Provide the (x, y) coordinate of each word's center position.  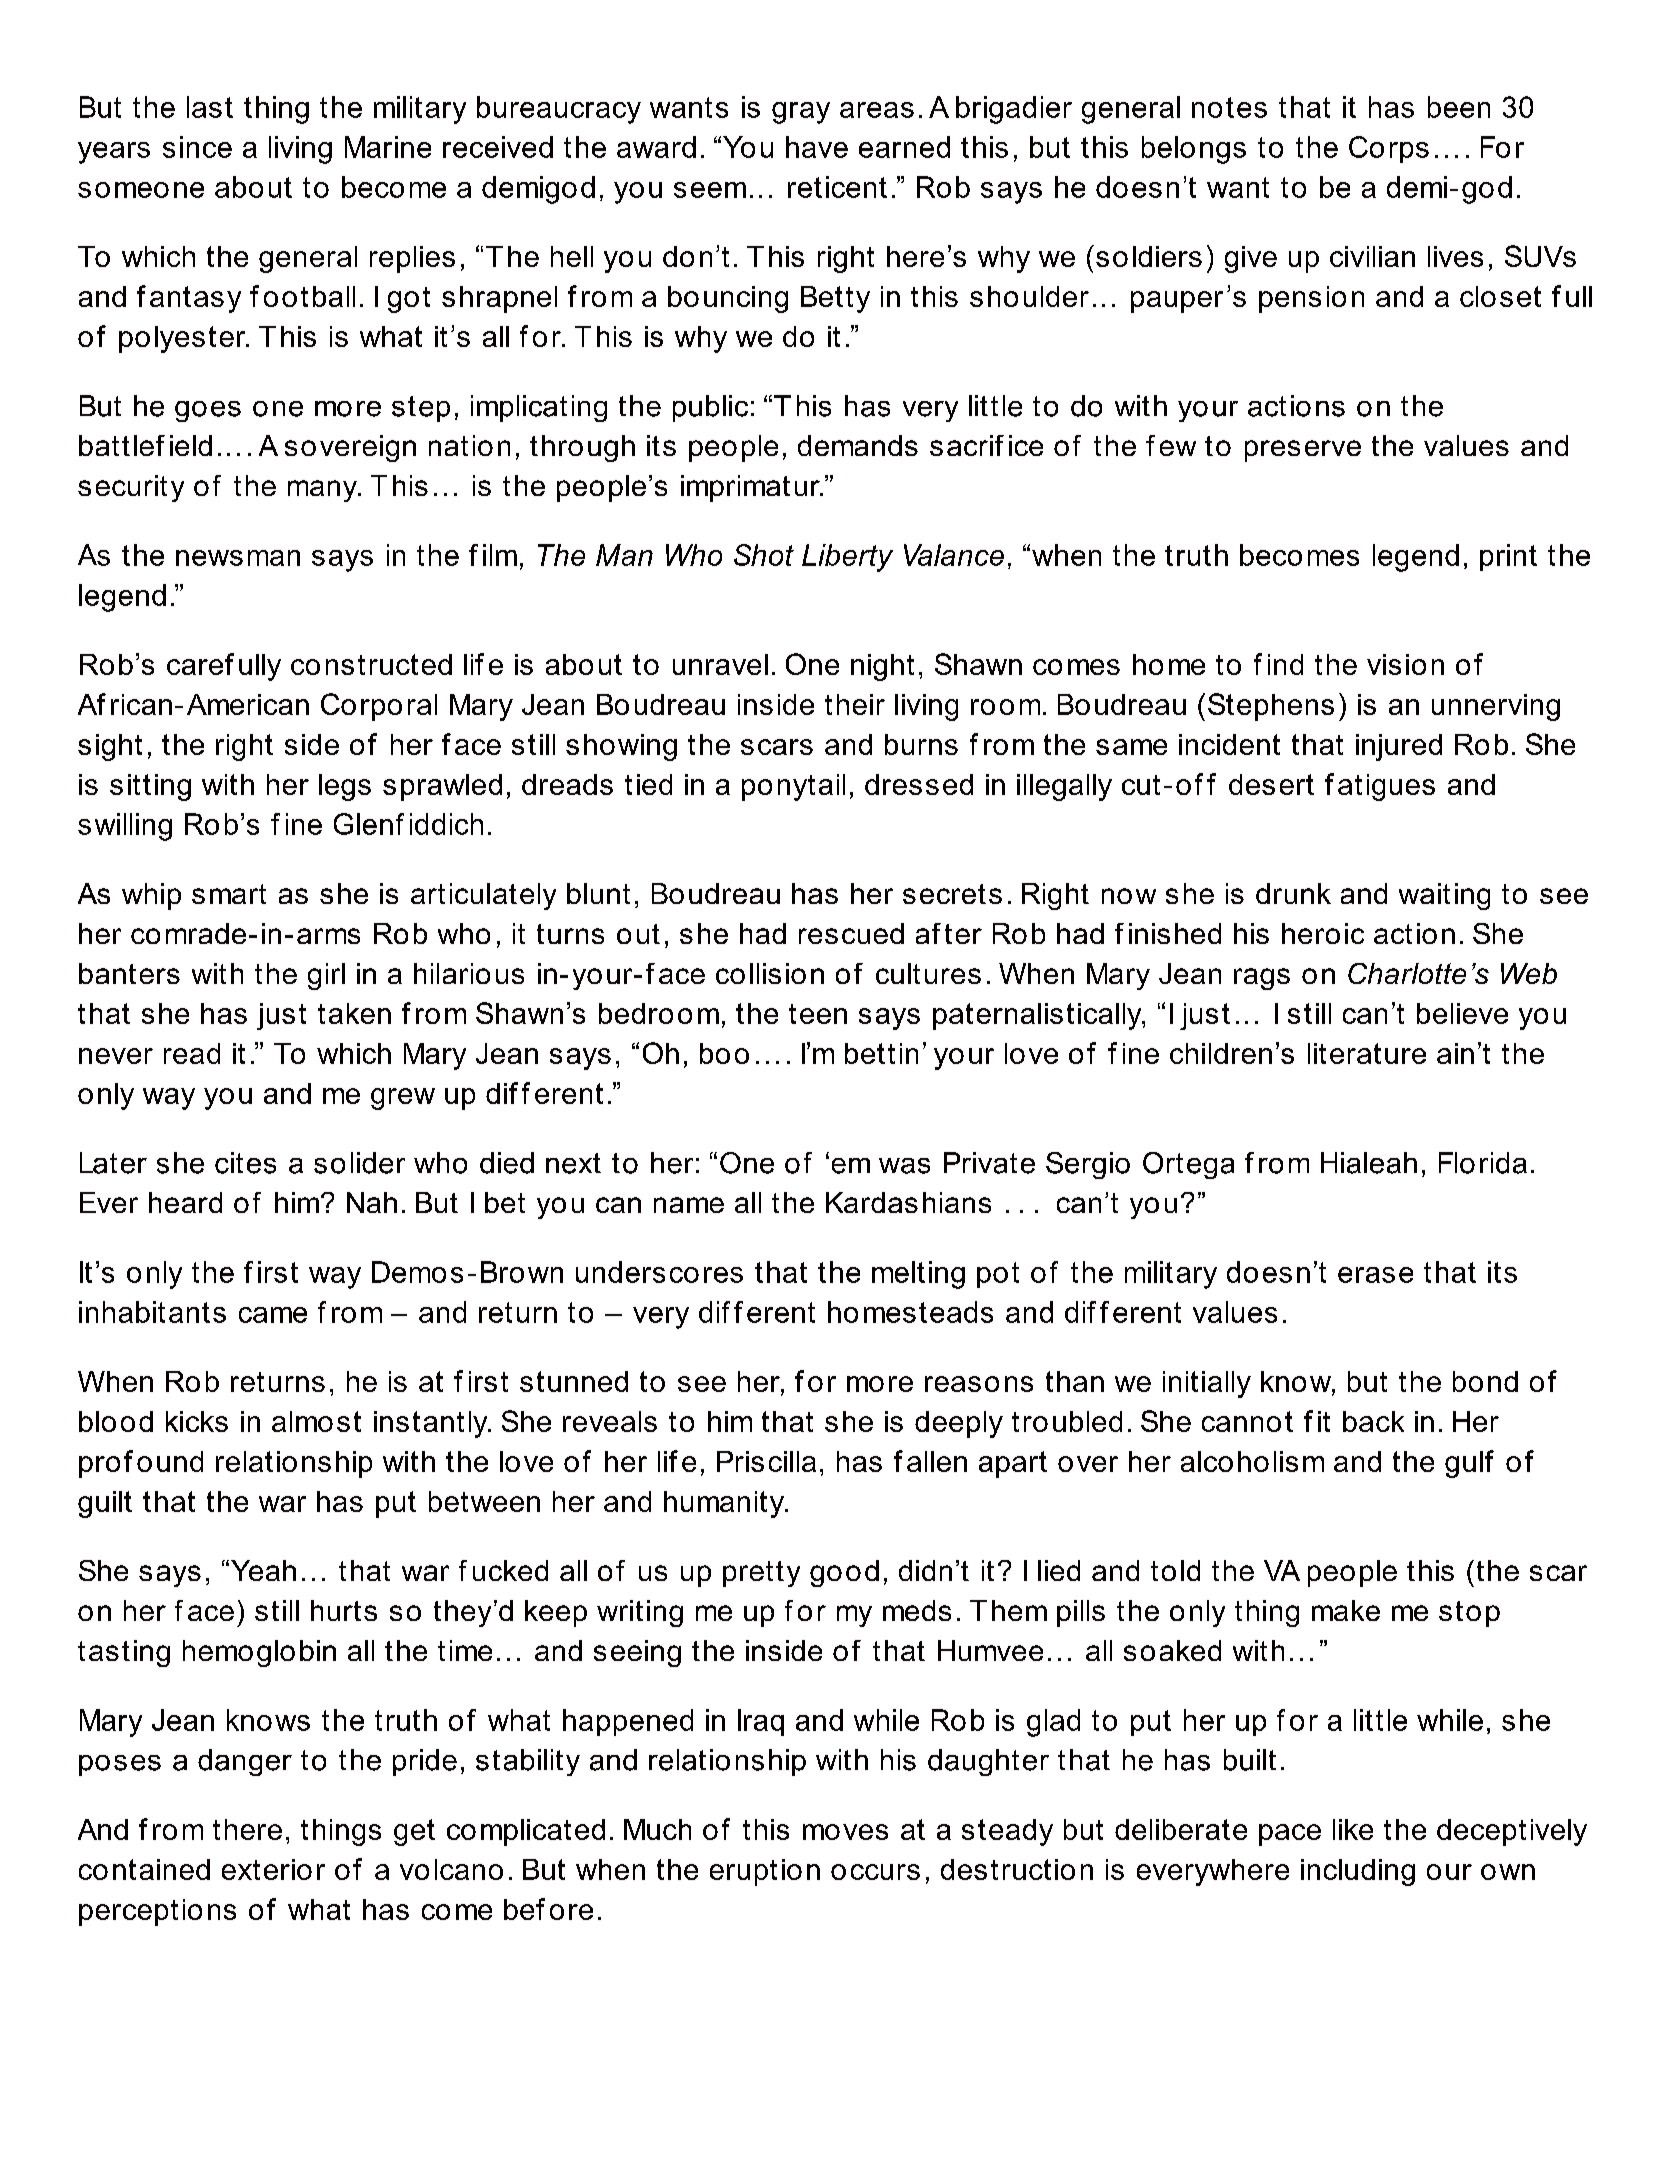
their (855, 704)
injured (1399, 747)
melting (918, 1275)
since (197, 147)
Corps (1389, 149)
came (273, 1315)
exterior (273, 1869)
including (1358, 1872)
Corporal (379, 707)
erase (1375, 1275)
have (817, 147)
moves (845, 1832)
